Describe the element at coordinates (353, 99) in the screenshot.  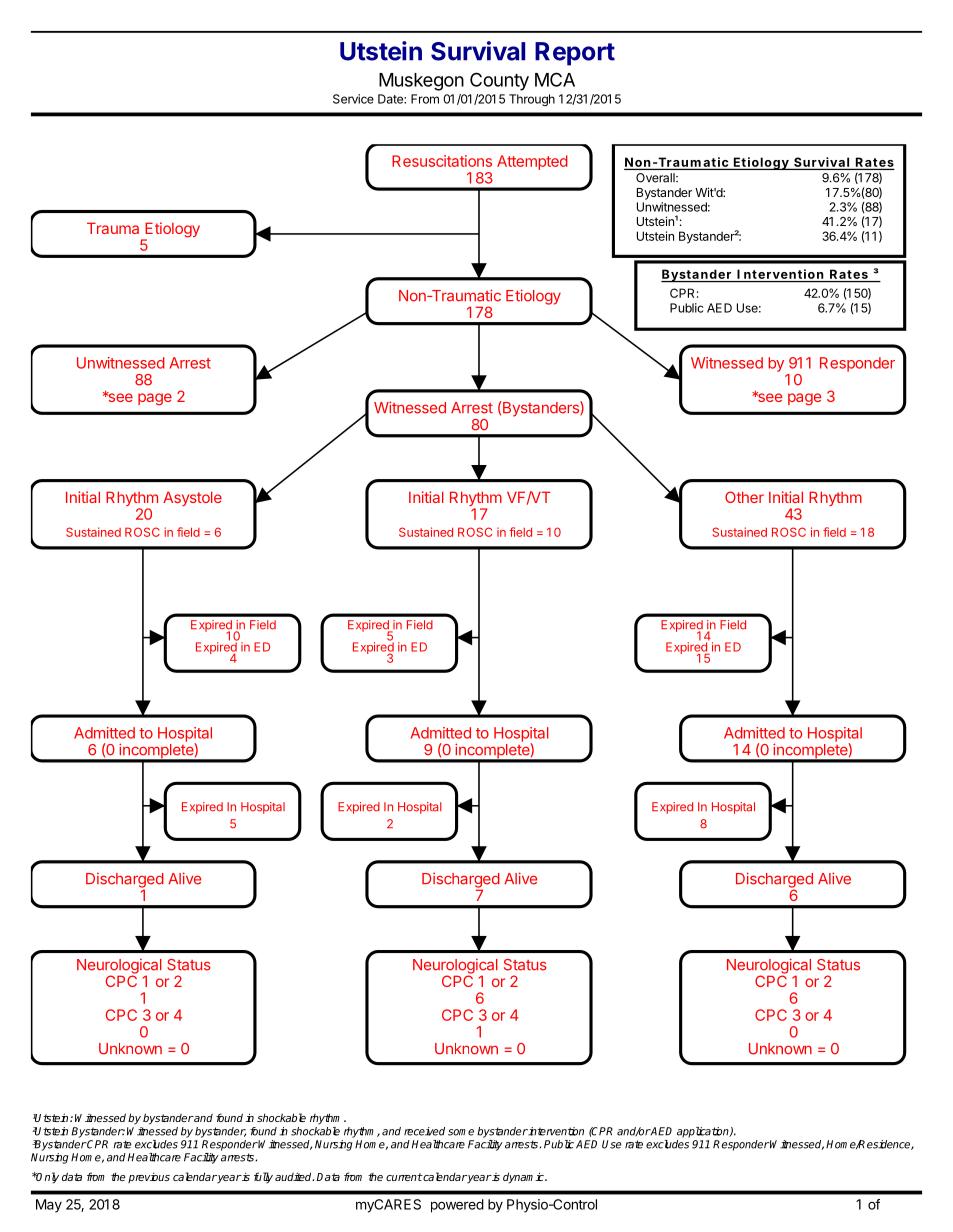
I see `Service` at that location.
